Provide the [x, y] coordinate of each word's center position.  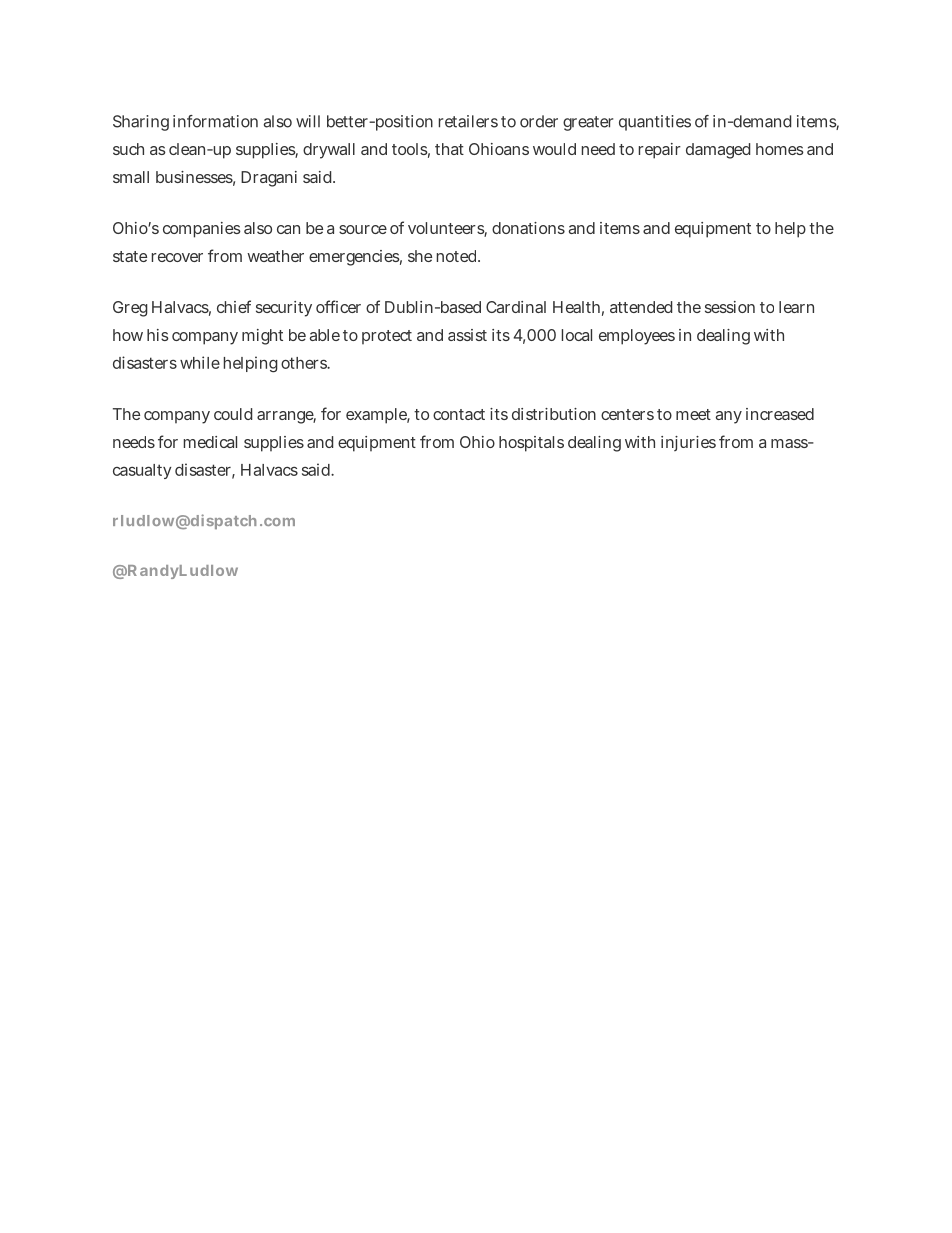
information [215, 121]
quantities [655, 123]
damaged [718, 151]
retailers [468, 121]
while [200, 362]
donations [528, 228]
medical [210, 442]
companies [202, 230]
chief [234, 306]
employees [637, 337]
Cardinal [516, 307]
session [730, 307]
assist [467, 335]
